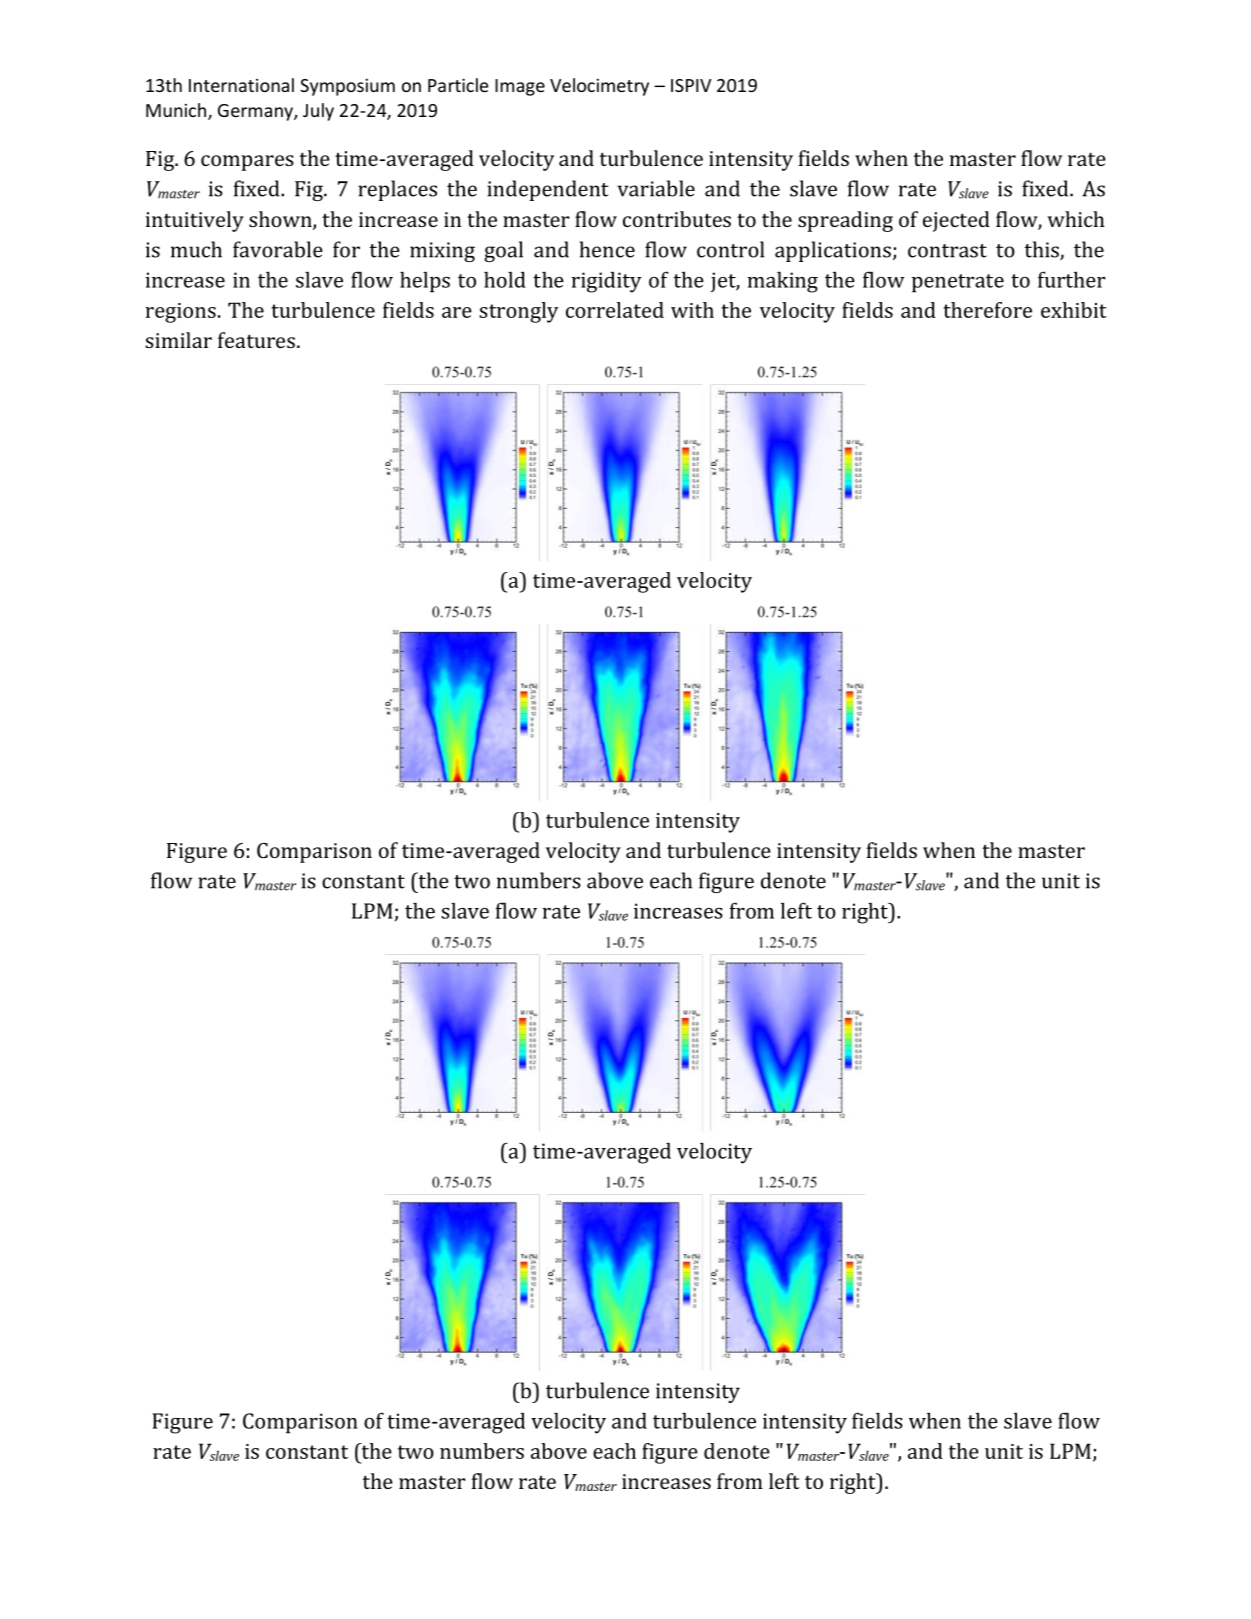 This page has width=1251, height=1619. I want to click on therefore, so click(987, 310).
